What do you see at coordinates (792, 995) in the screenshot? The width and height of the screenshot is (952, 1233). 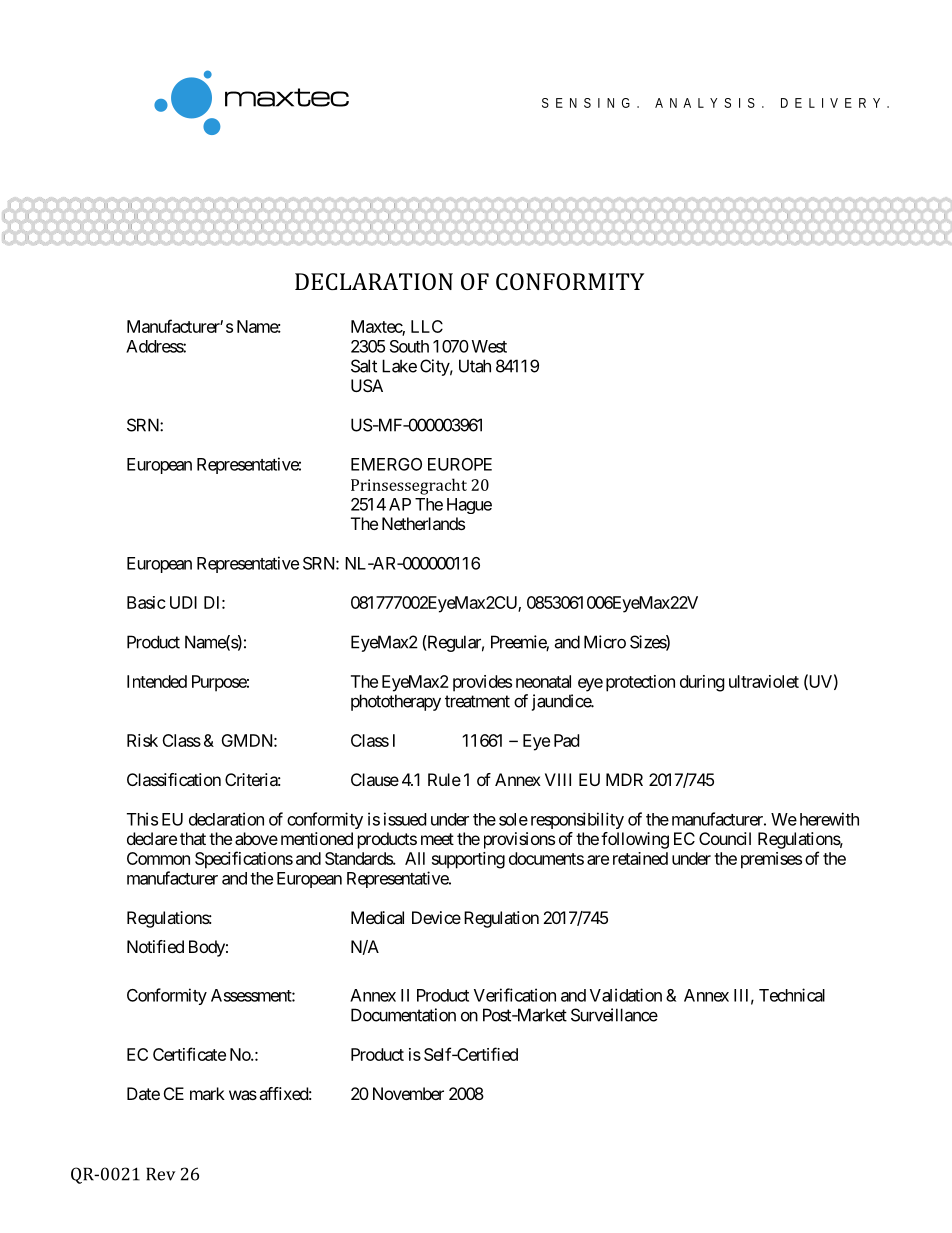 I see `Technical` at bounding box center [792, 995].
